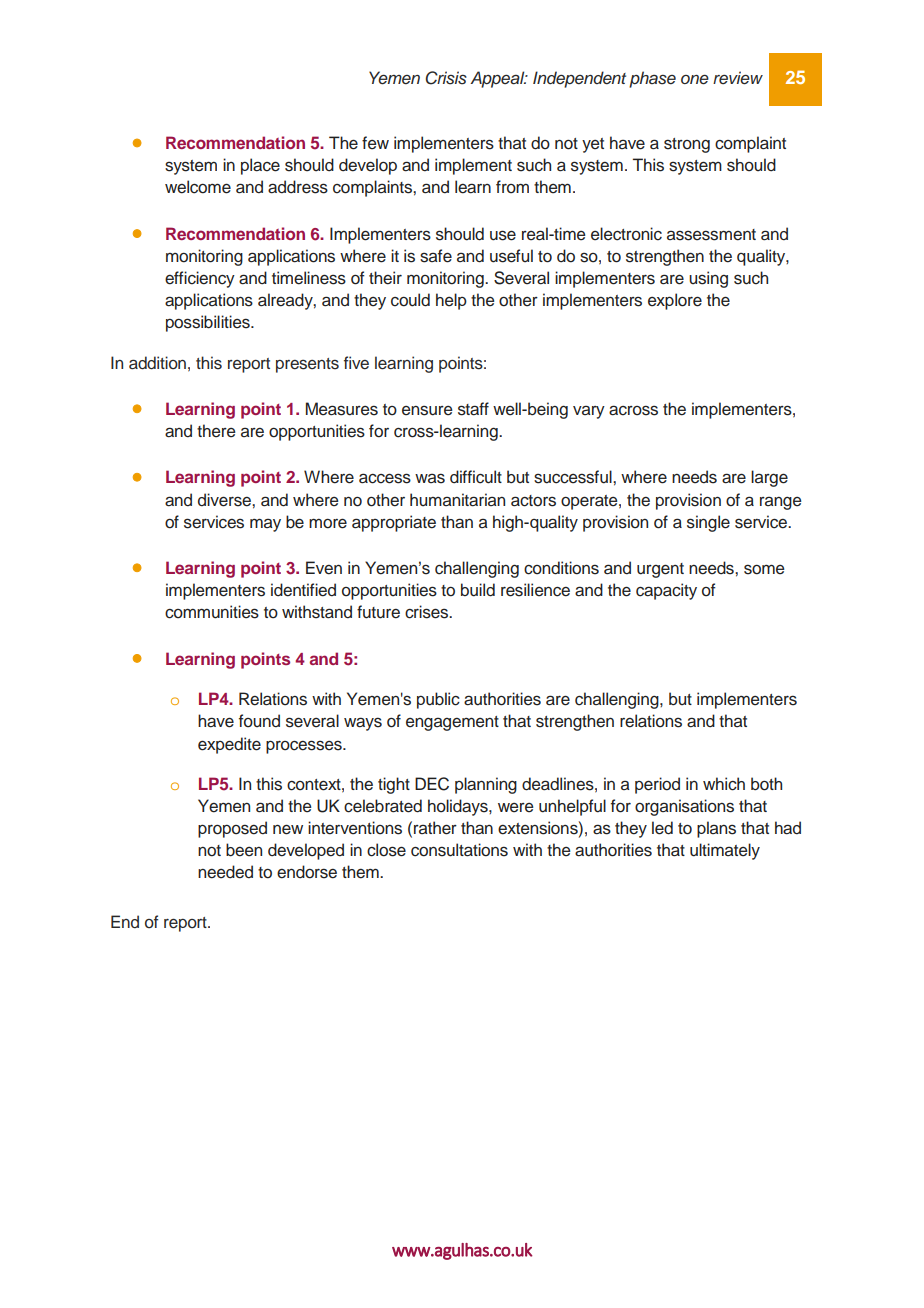  Describe the element at coordinates (459, 850) in the screenshot. I see `consultations` at that location.
